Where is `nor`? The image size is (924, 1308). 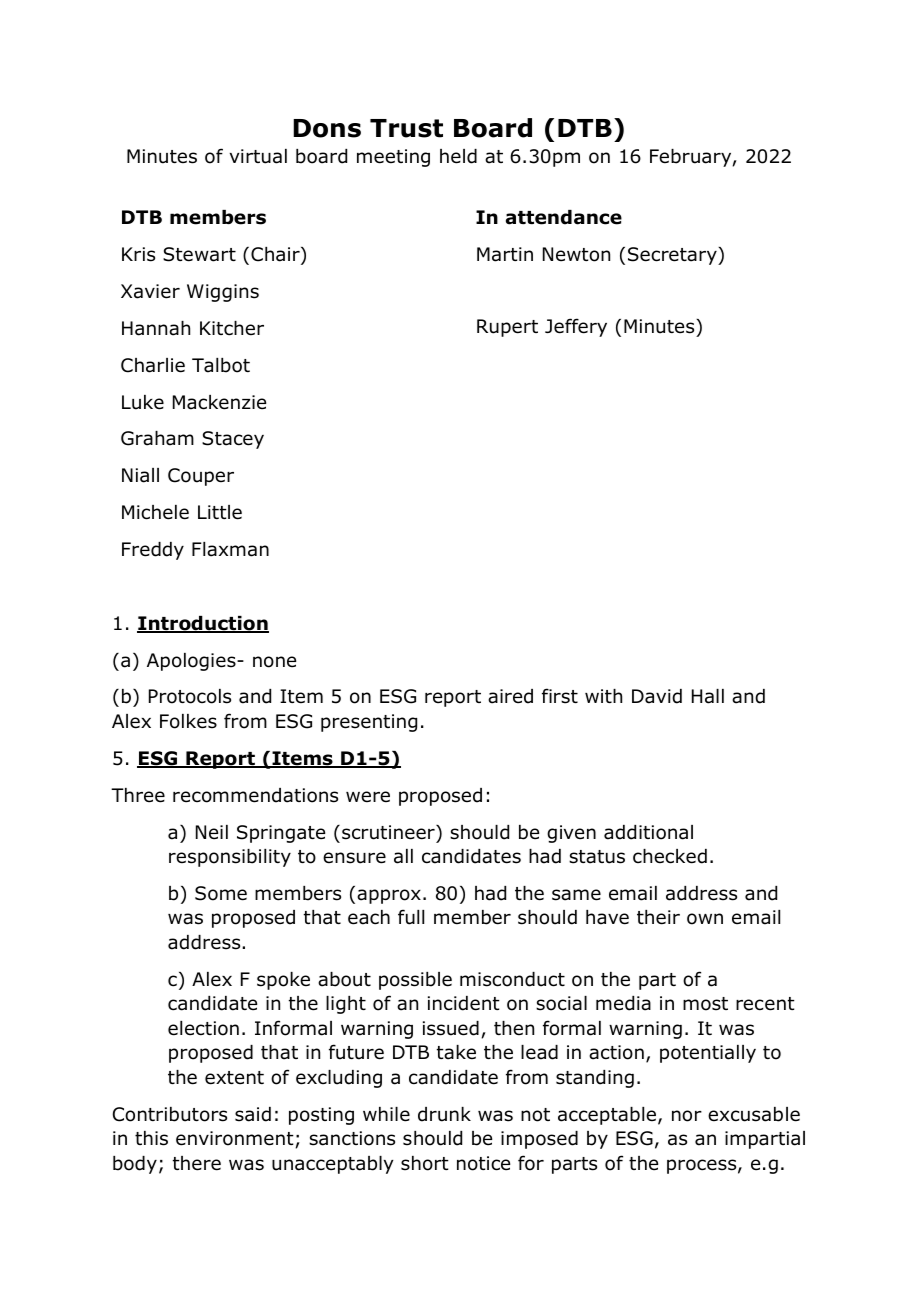 nor is located at coordinates (687, 1116).
